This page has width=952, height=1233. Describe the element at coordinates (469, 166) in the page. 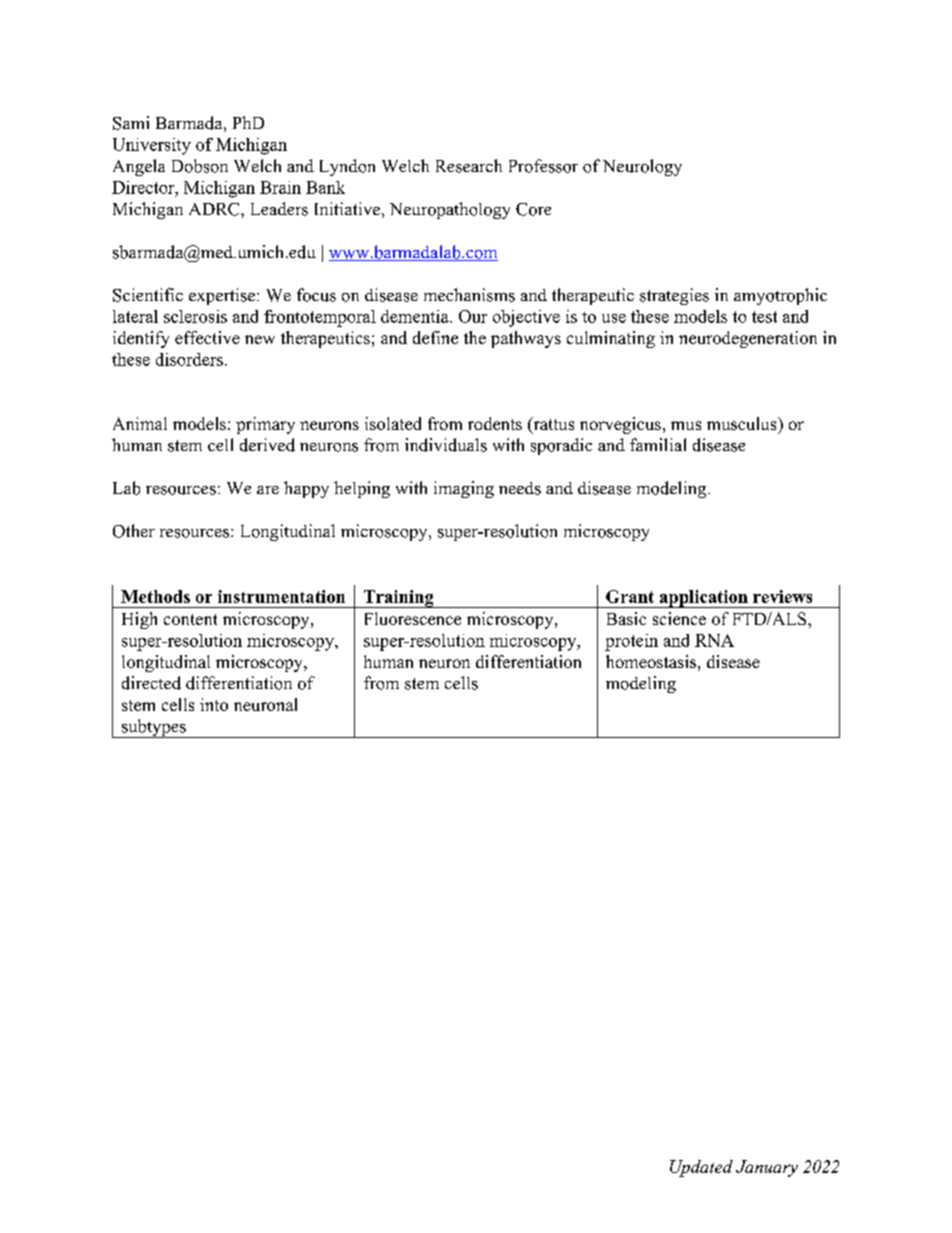

I see `Research` at that location.
